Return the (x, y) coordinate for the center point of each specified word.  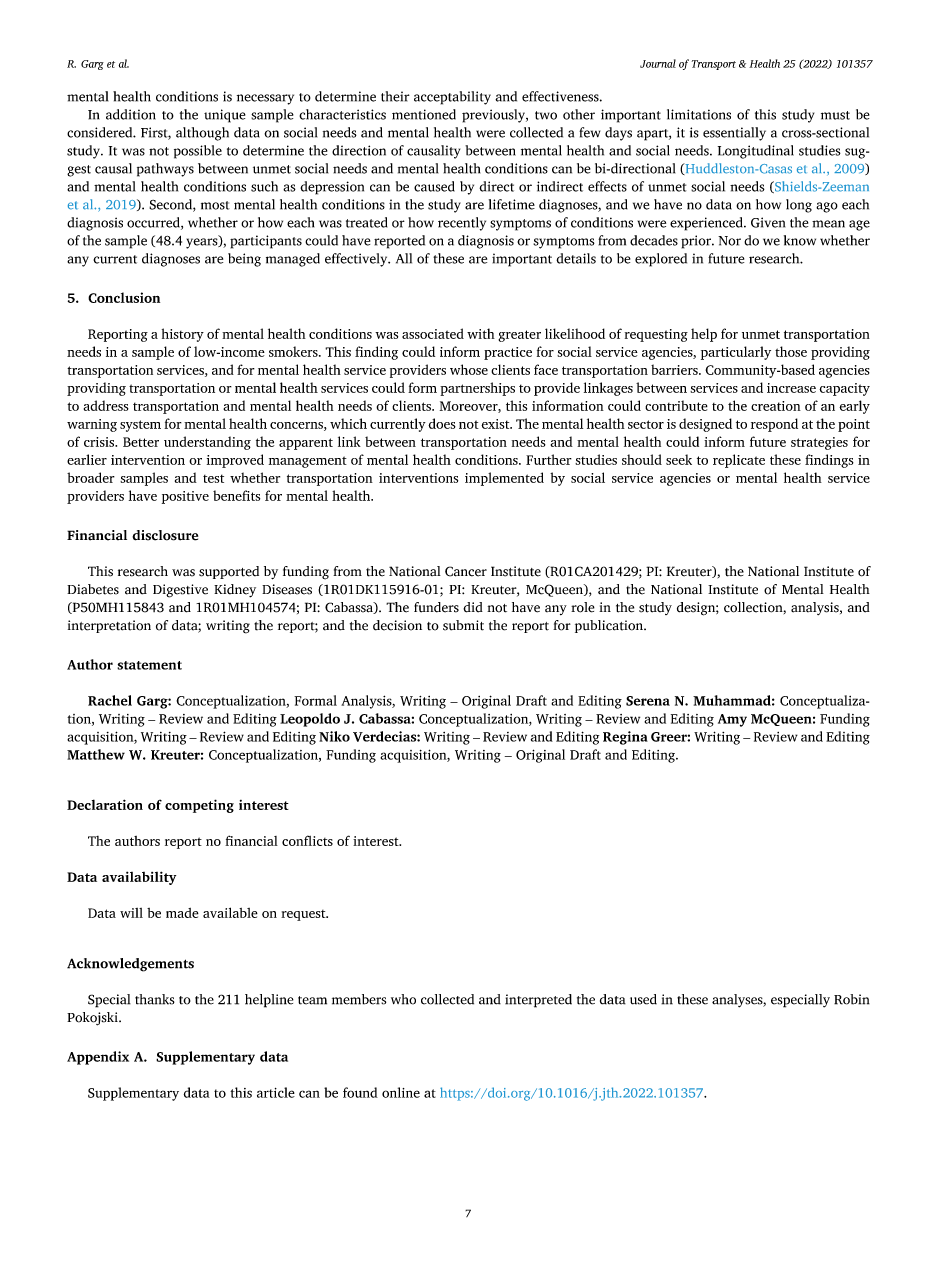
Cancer (466, 571)
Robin (852, 999)
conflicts (307, 840)
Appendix (98, 1058)
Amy (732, 720)
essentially (734, 134)
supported (229, 572)
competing (199, 806)
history (183, 335)
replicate (739, 461)
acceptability (452, 98)
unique (225, 116)
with (481, 333)
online (401, 1092)
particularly (736, 353)
